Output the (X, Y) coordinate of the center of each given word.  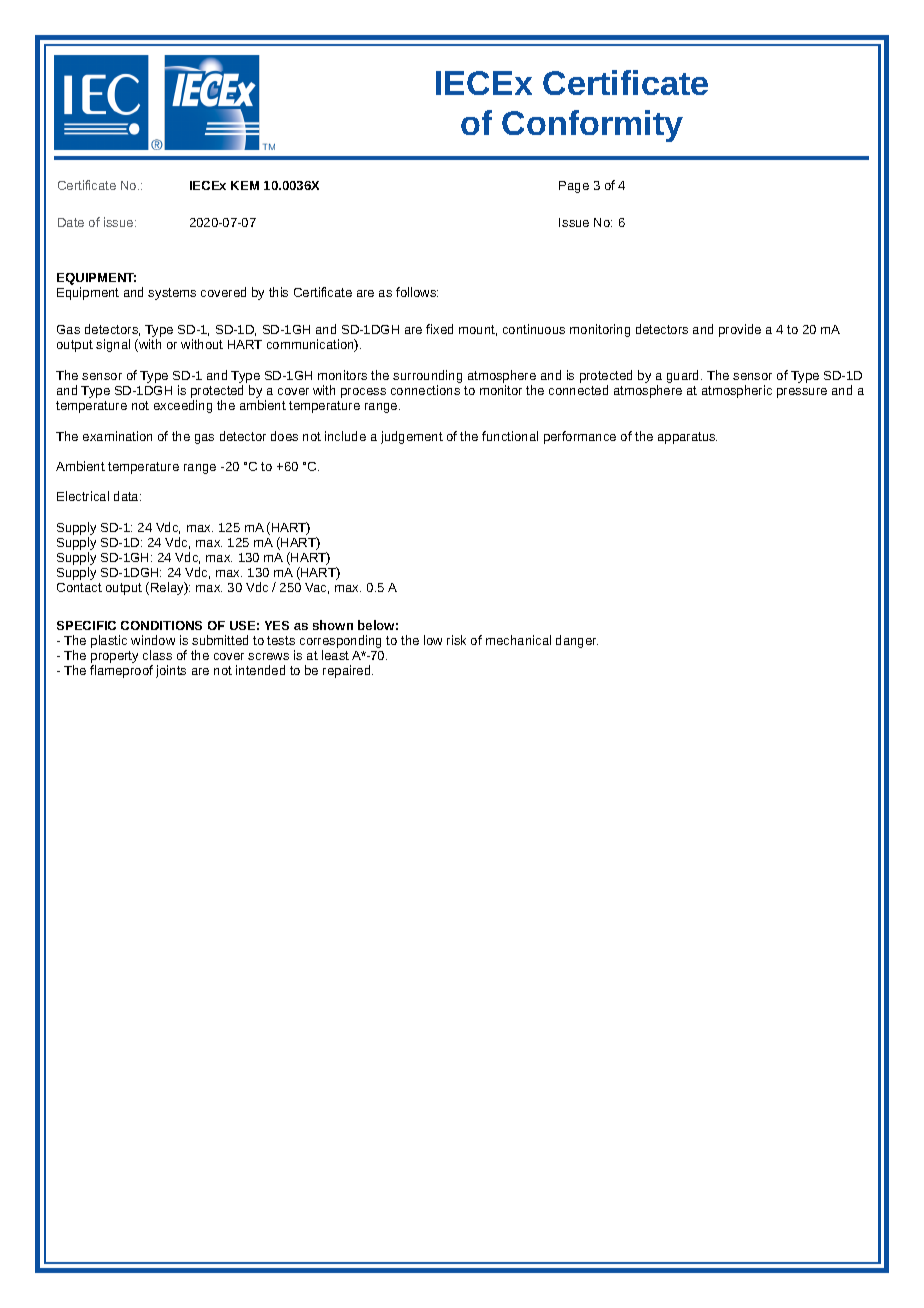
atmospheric (737, 391)
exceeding (183, 406)
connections (425, 390)
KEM (245, 185)
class (157, 655)
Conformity (592, 126)
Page (574, 187)
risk (456, 640)
